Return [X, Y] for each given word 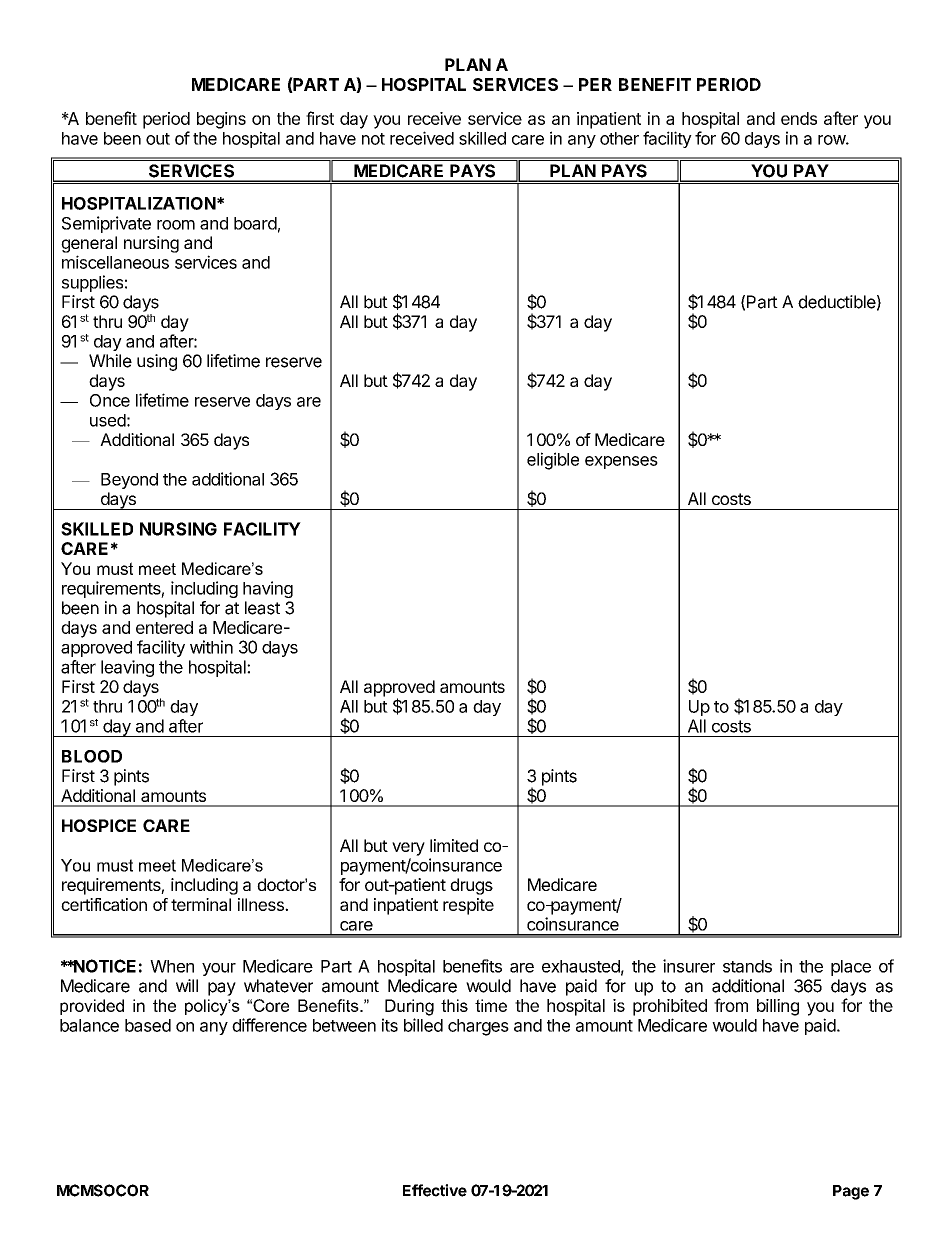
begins [221, 120]
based [148, 1025]
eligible [553, 461]
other [619, 138]
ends [799, 118]
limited [454, 845]
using [157, 362]
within [211, 647]
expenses [621, 462]
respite [468, 906]
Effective [435, 1190]
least [262, 608]
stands [747, 966]
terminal [201, 904]
